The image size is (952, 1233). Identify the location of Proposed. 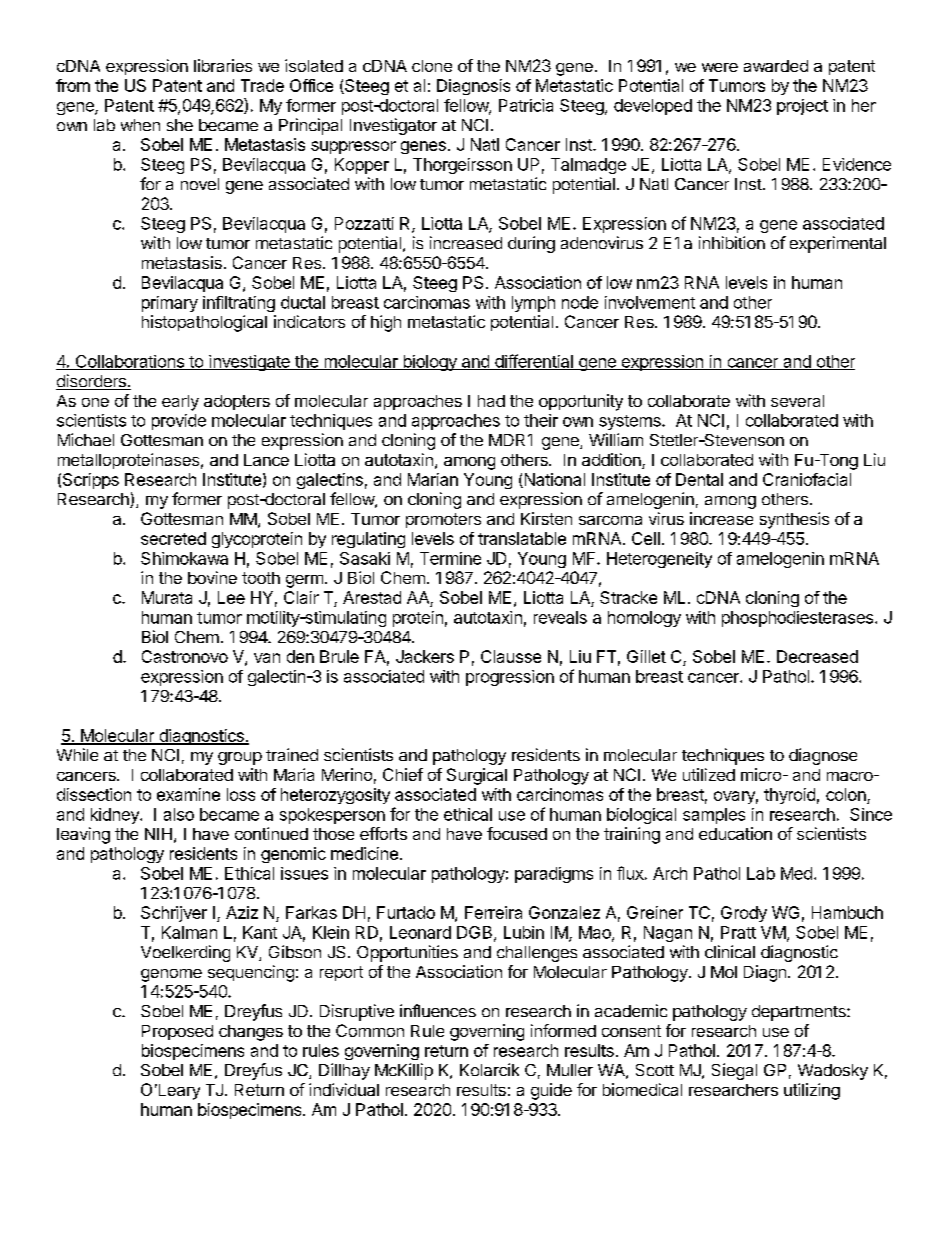
(177, 1032).
